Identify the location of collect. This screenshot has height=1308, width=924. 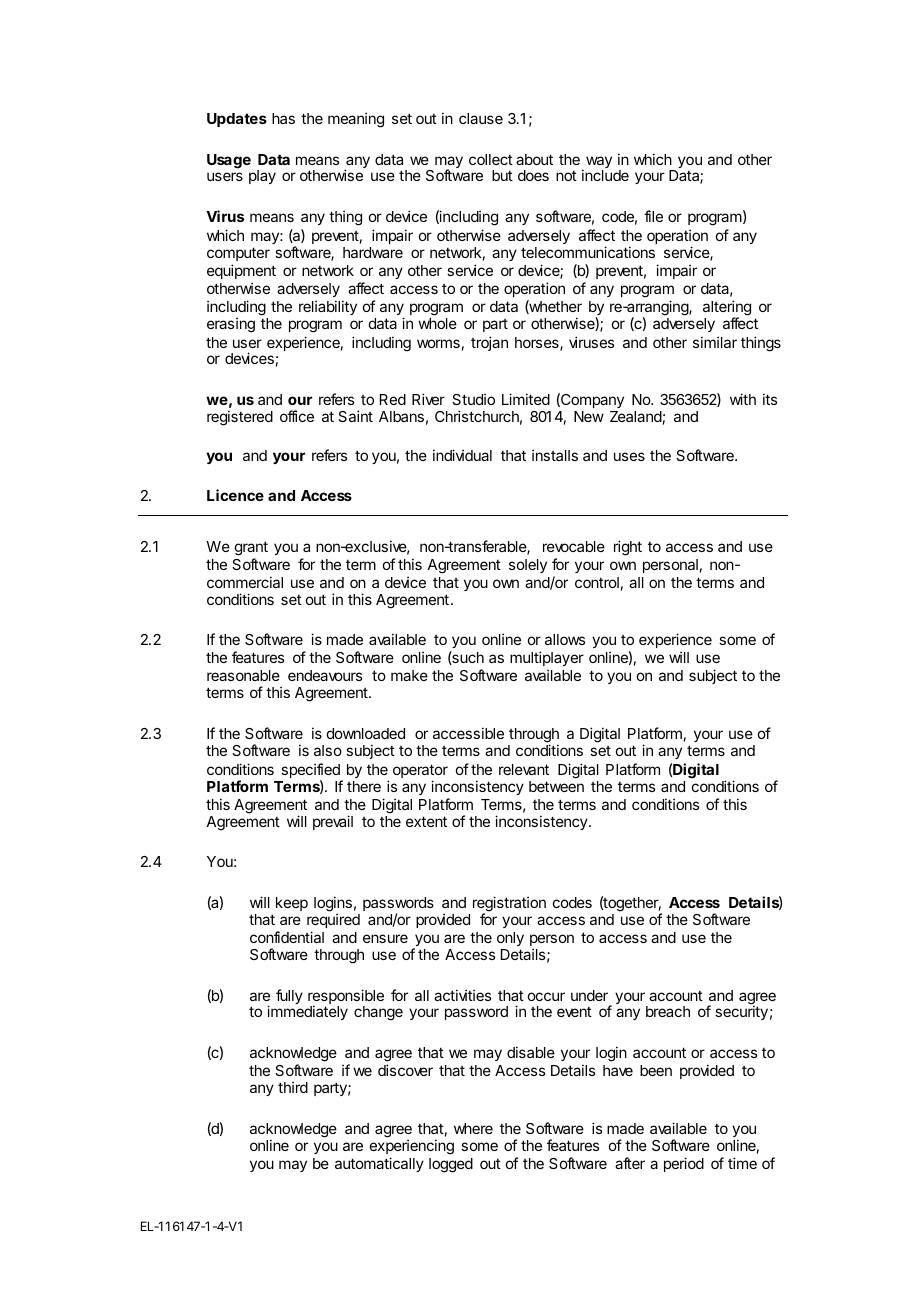
(491, 159).
